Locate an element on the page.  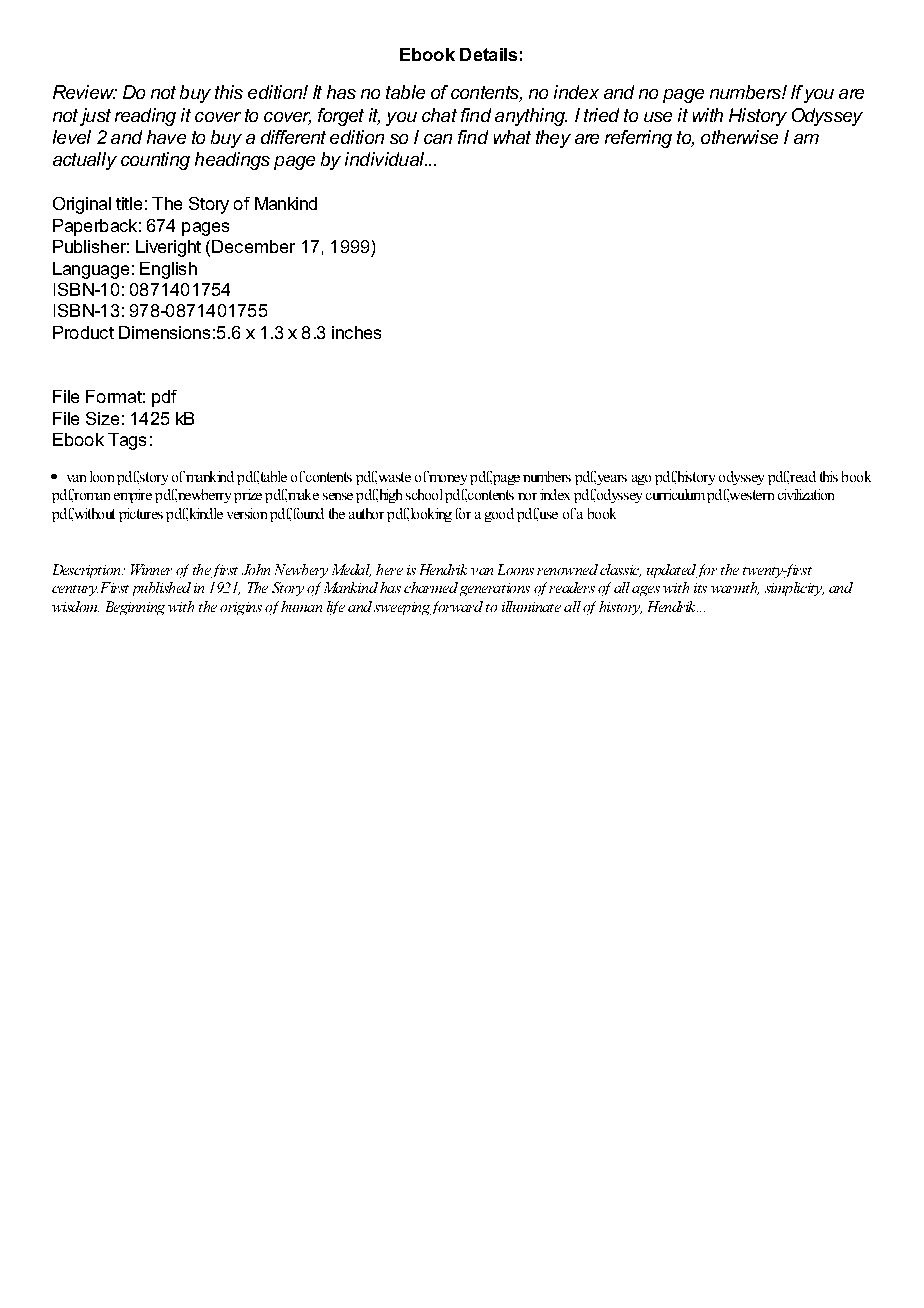
published is located at coordinates (162, 589).
